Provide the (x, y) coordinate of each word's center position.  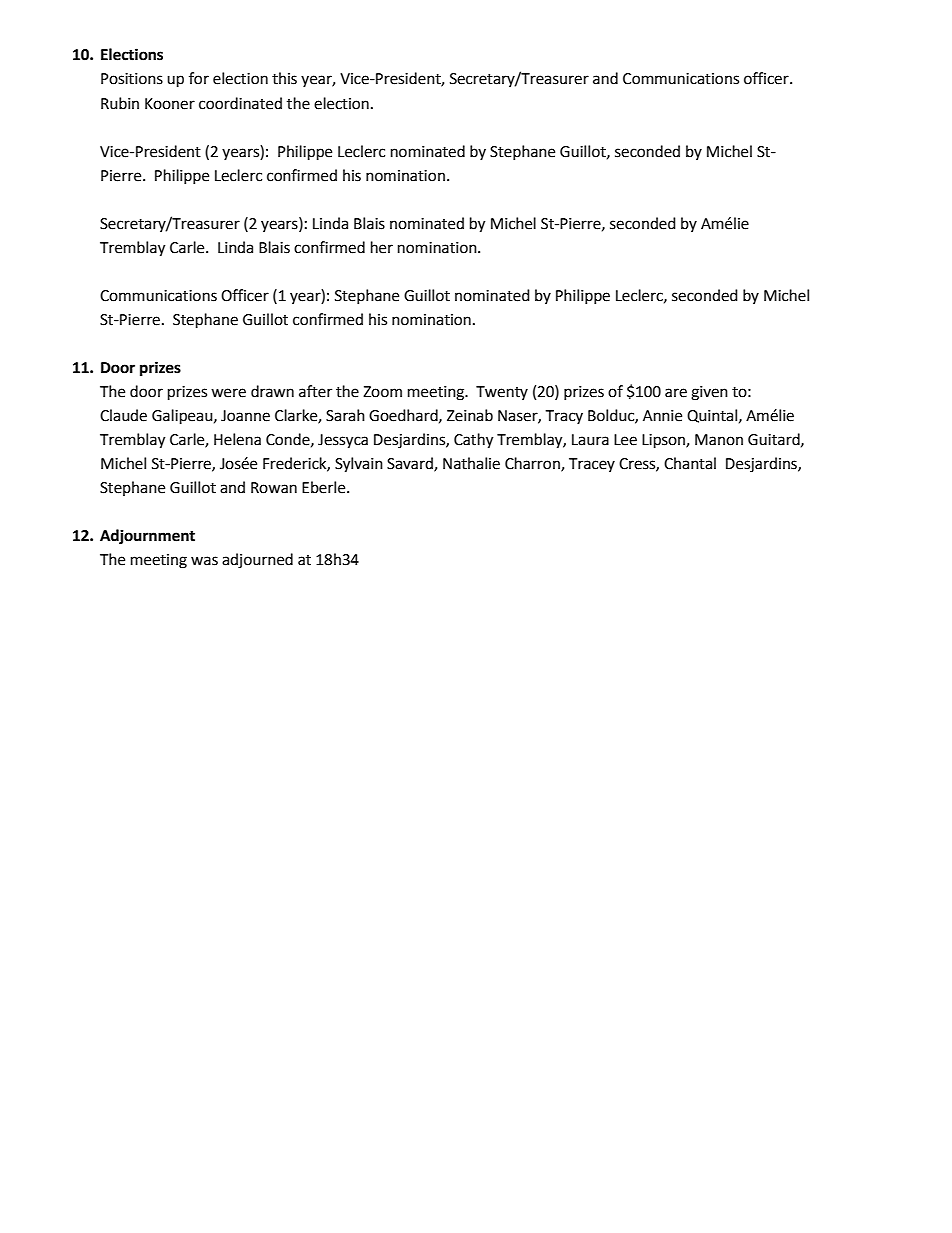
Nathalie (471, 463)
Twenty (502, 393)
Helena (237, 439)
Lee (625, 440)
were (228, 393)
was (204, 561)
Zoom (382, 392)
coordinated (240, 103)
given (709, 393)
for (199, 78)
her (382, 247)
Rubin (120, 103)
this (284, 78)
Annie (662, 416)
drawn (272, 391)
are (676, 393)
